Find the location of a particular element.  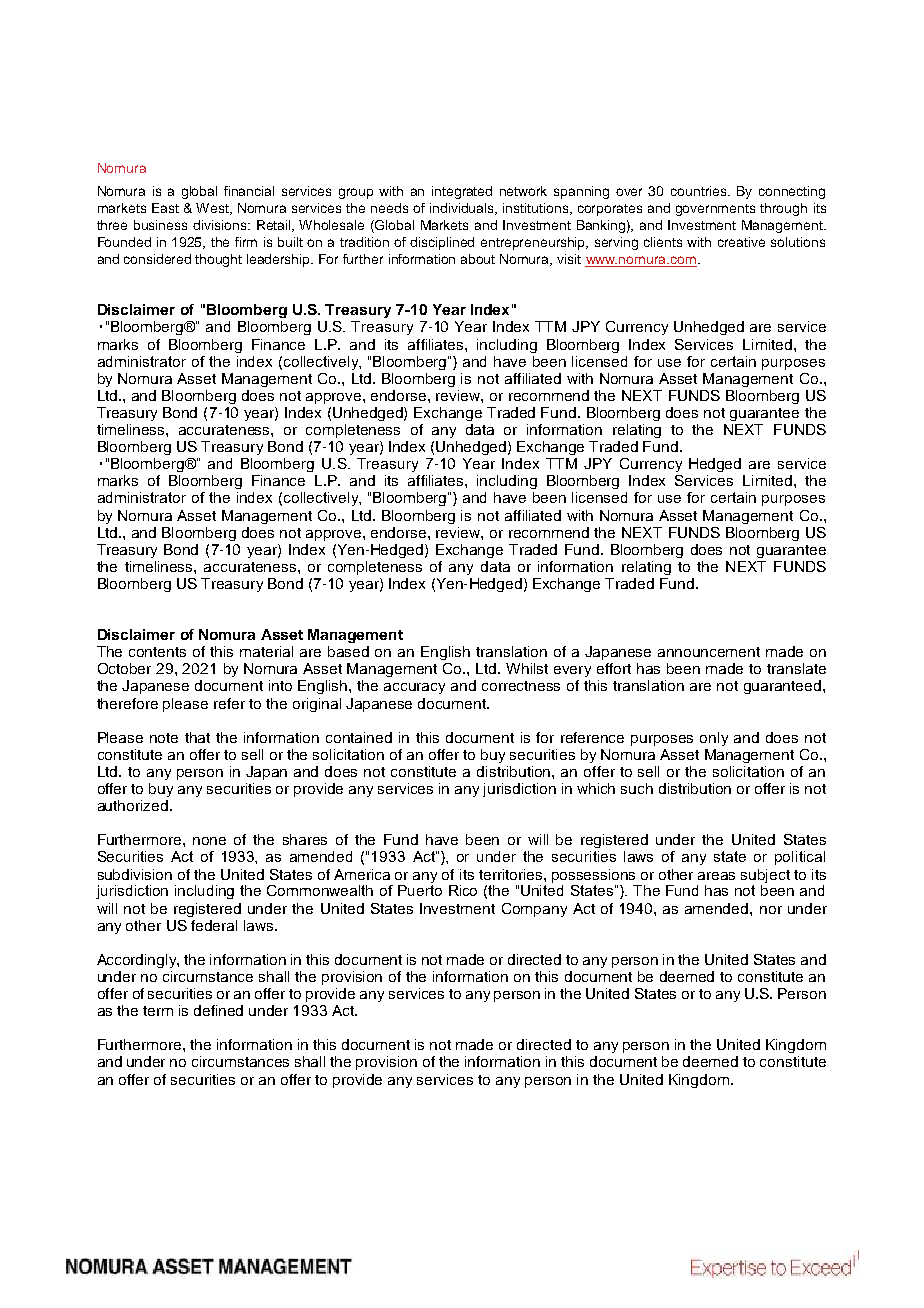

contents is located at coordinates (157, 652).
